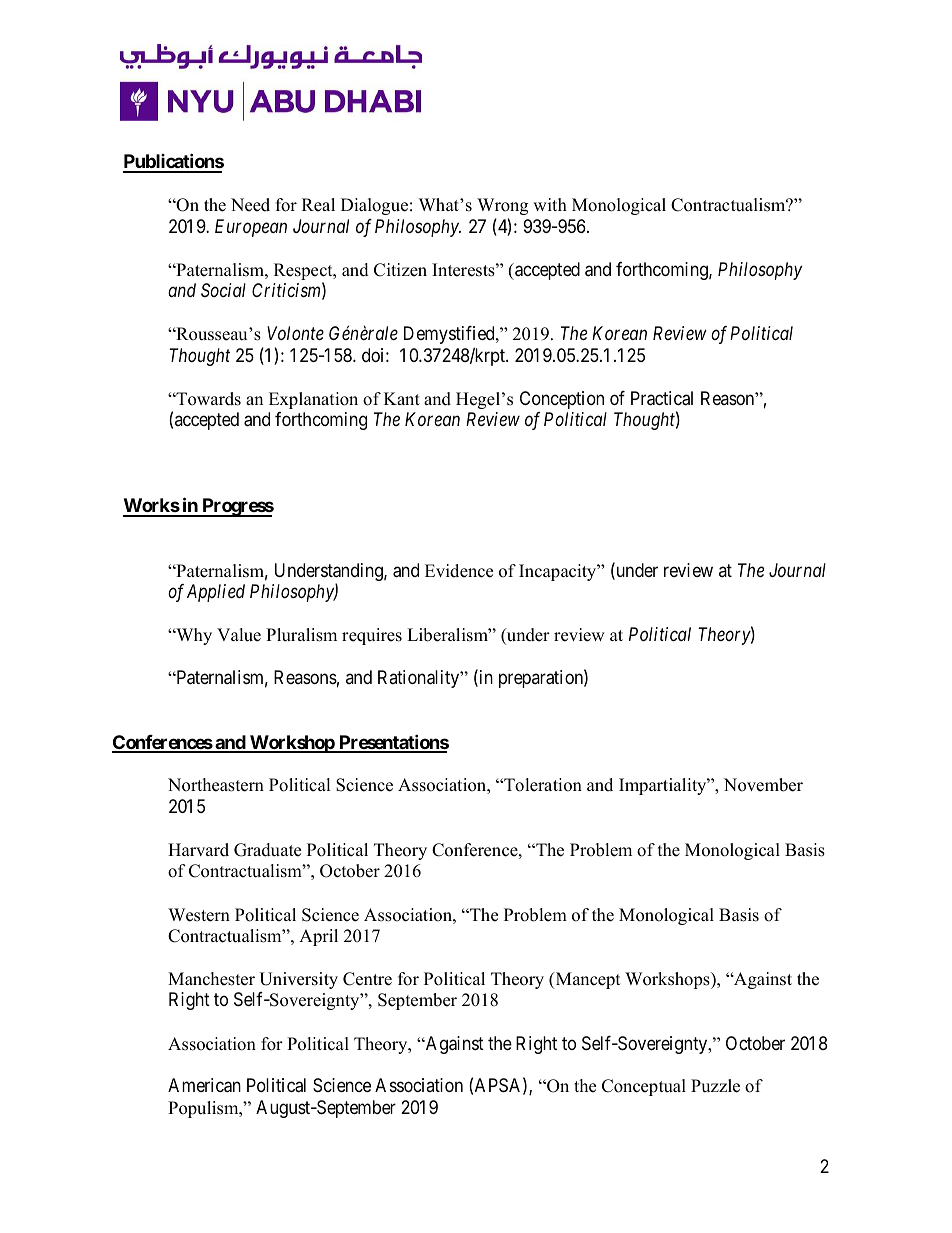 This screenshot has height=1233, width=952. I want to click on November, so click(763, 785).
